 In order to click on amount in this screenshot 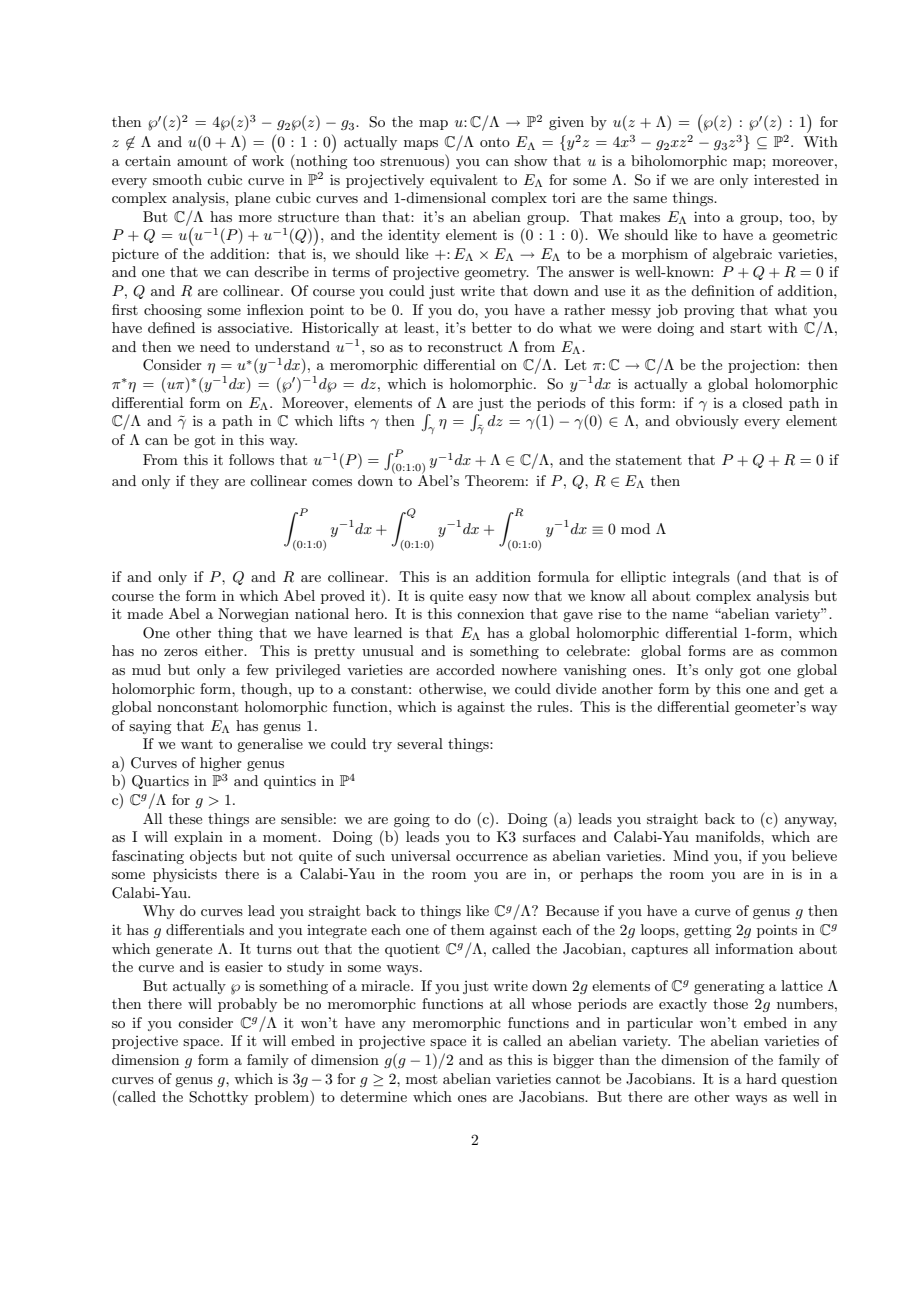, I will do `click(202, 161)`.
